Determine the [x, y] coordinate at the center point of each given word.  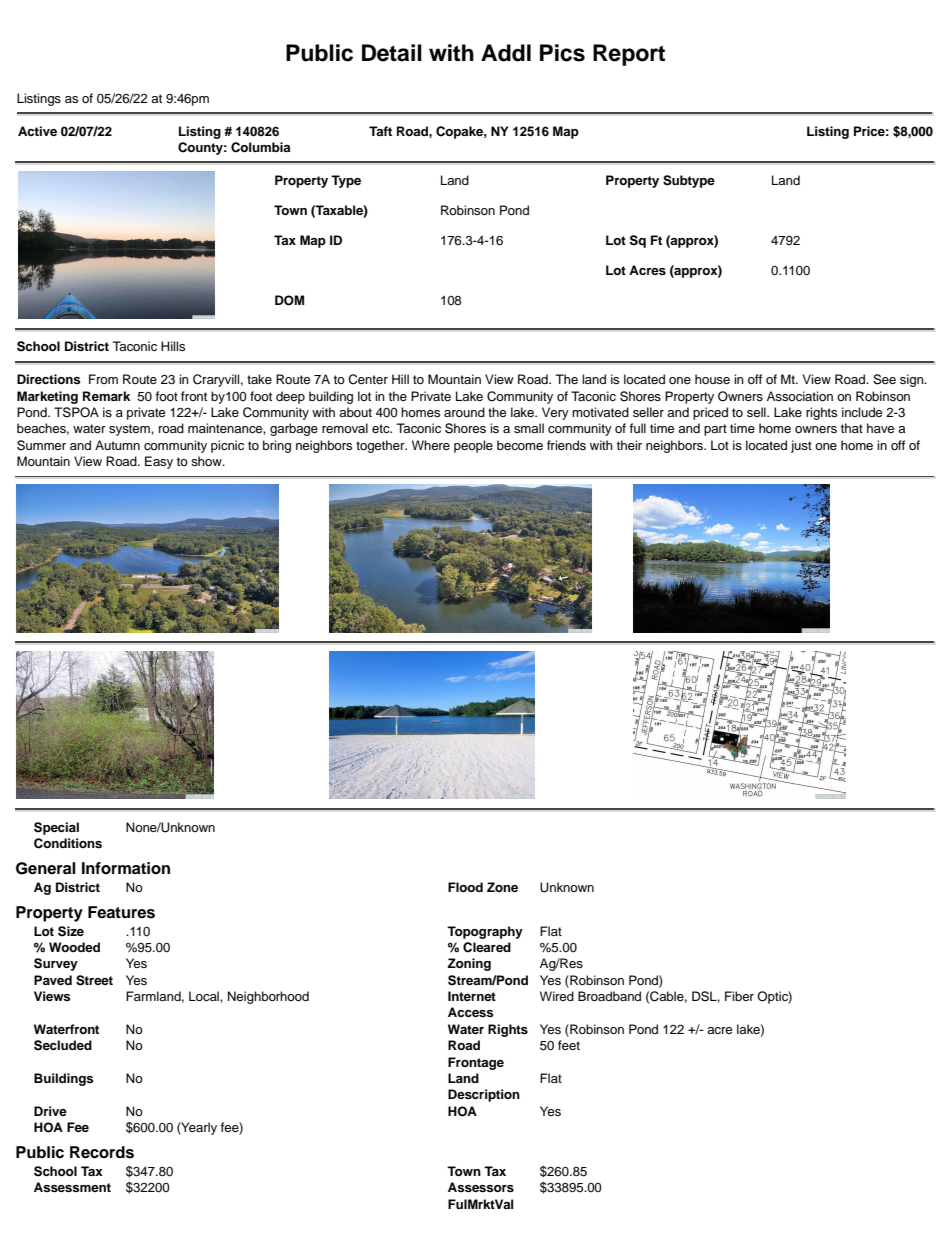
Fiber [739, 996]
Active [37, 131]
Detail [392, 53]
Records [102, 1152]
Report [629, 55]
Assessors [481, 1187]
